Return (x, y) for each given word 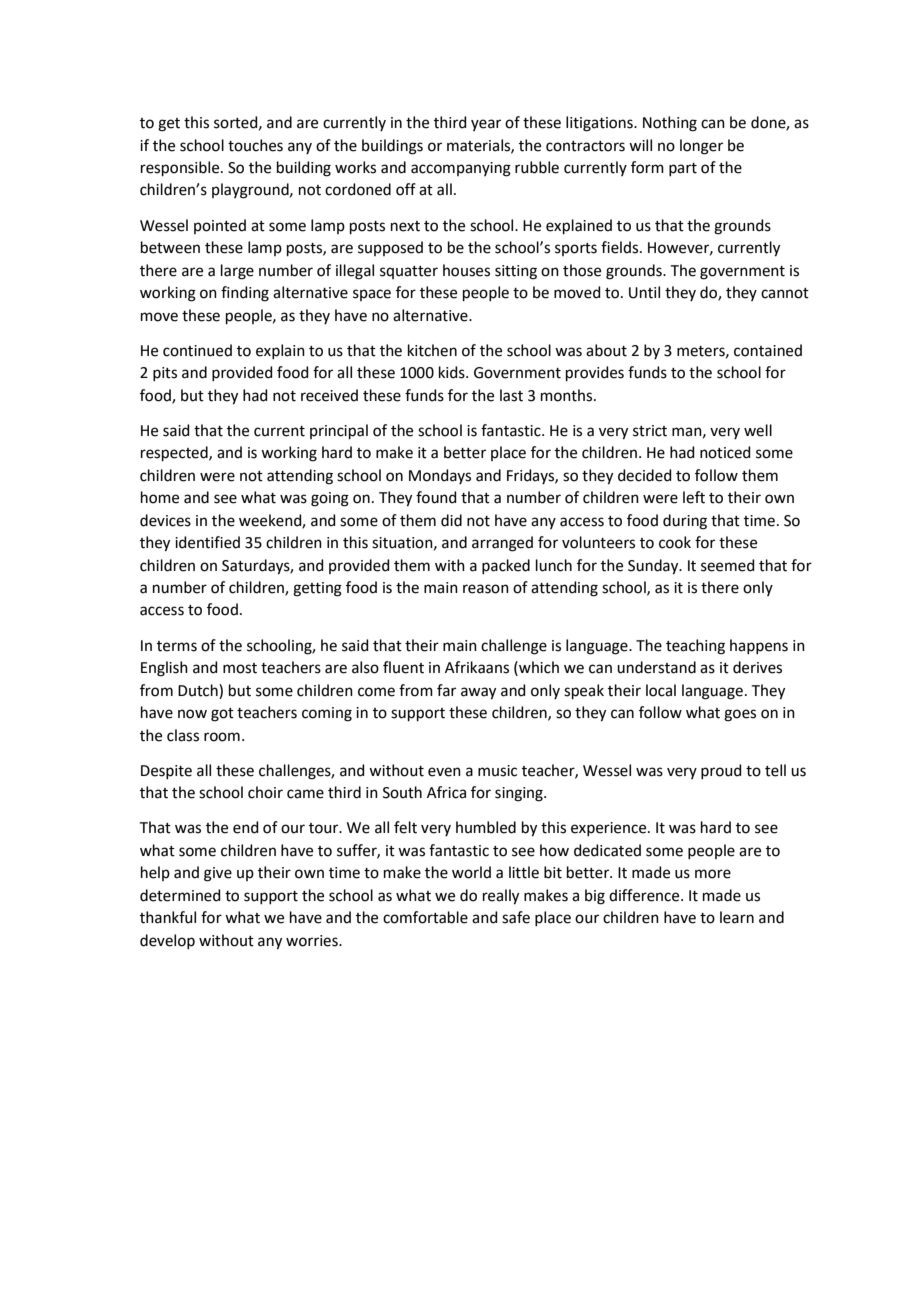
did (451, 520)
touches (255, 145)
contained (768, 350)
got (222, 715)
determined (180, 895)
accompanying (461, 169)
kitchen (432, 350)
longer (701, 147)
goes (740, 715)
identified (207, 542)
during (685, 522)
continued (197, 350)
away (478, 693)
